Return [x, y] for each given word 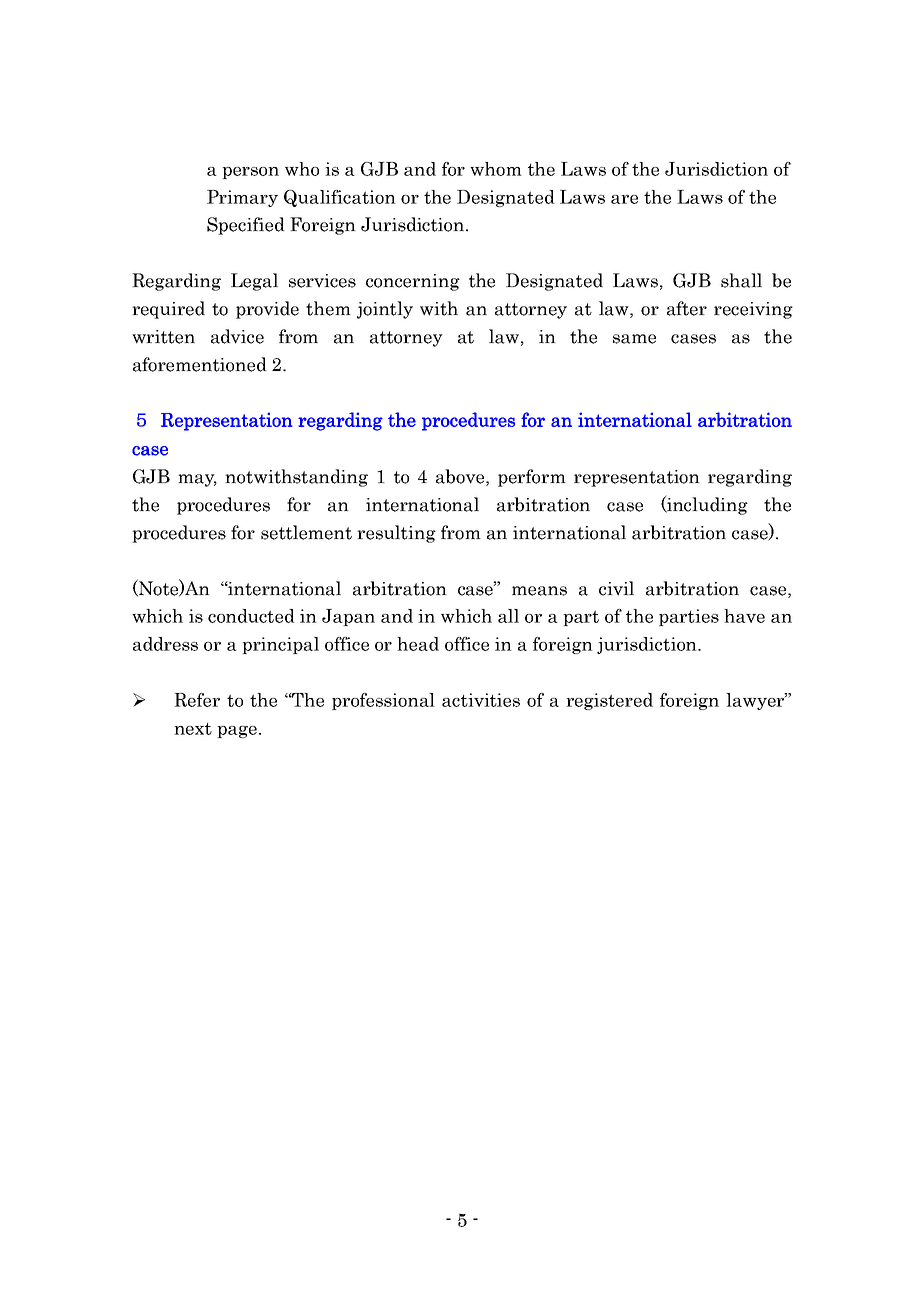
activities [481, 700]
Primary [242, 198]
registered [609, 701]
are [624, 199]
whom [496, 169]
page [237, 732]
